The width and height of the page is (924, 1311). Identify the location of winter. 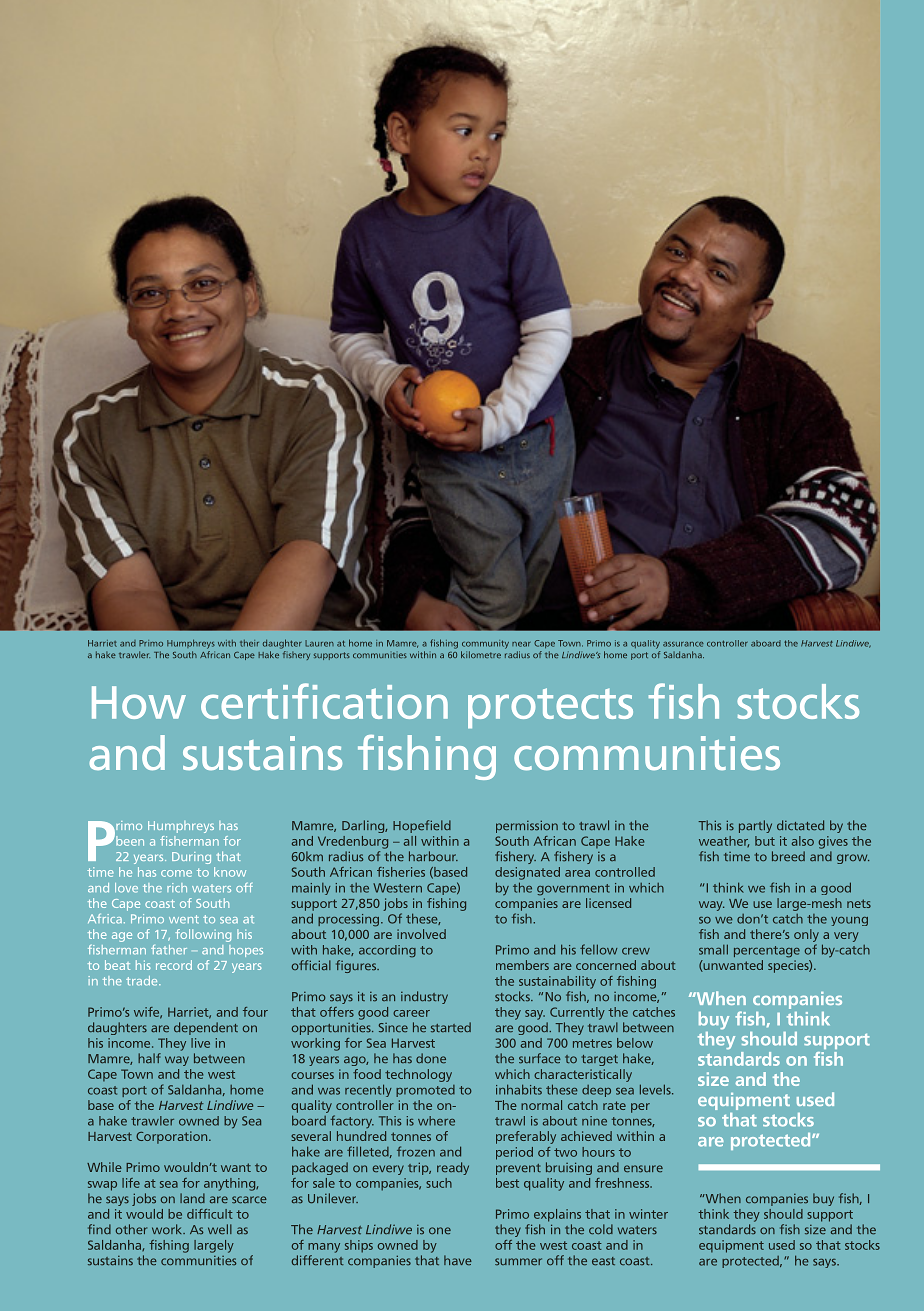
(648, 1214).
